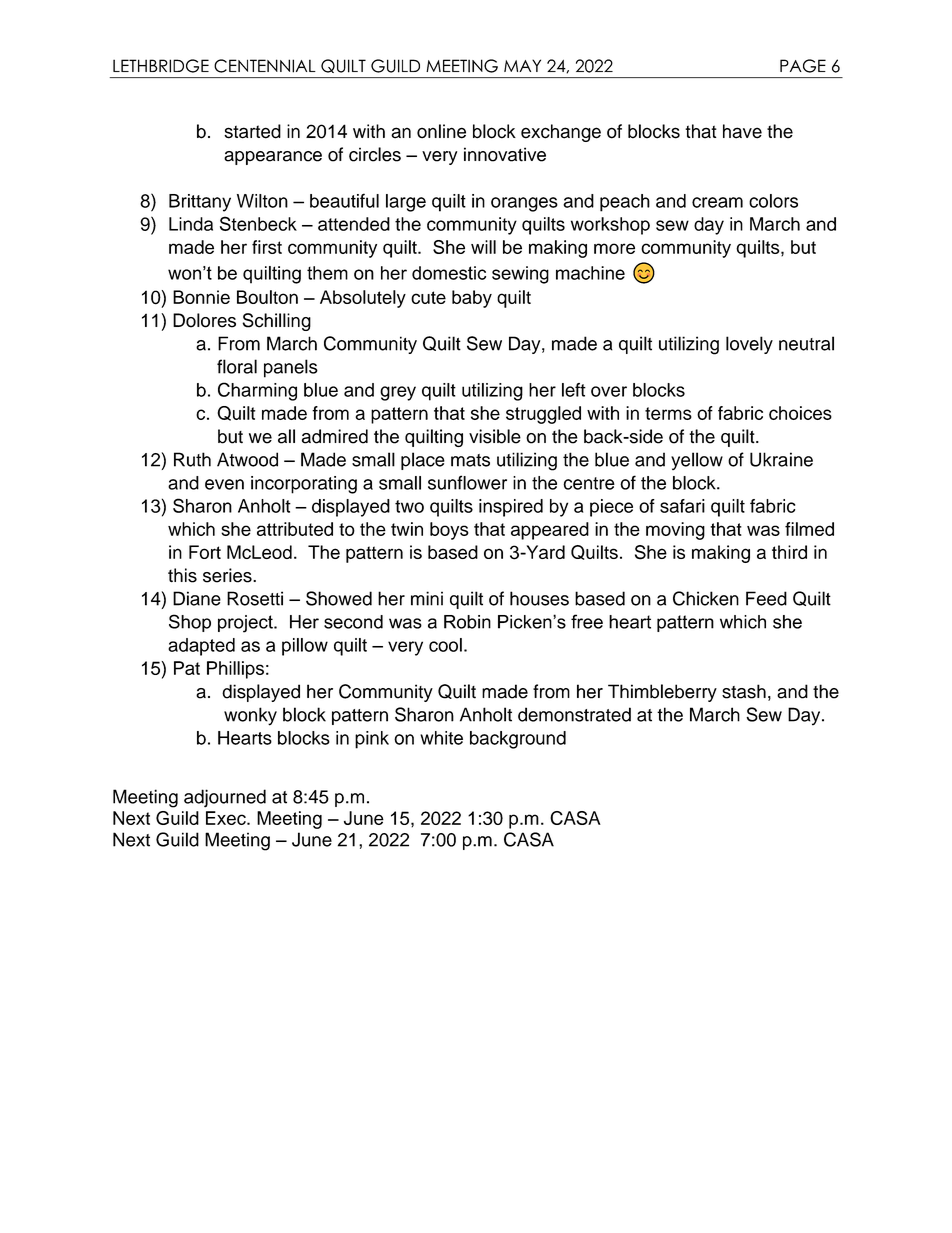 The width and height of the document is (952, 1233). Describe the element at coordinates (522, 65) in the document. I see `MAY` at that location.
